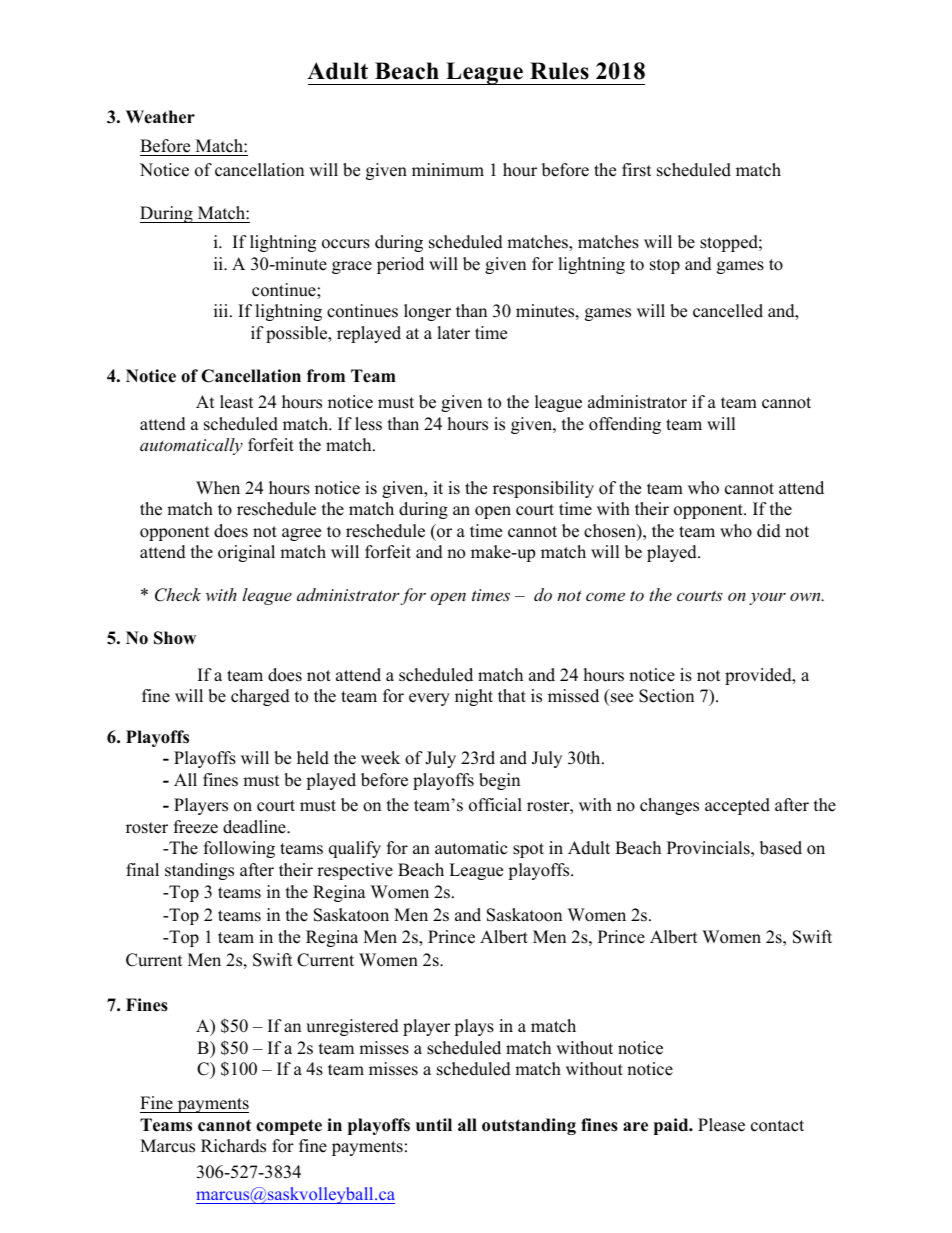  I want to click on less, so click(368, 424).
